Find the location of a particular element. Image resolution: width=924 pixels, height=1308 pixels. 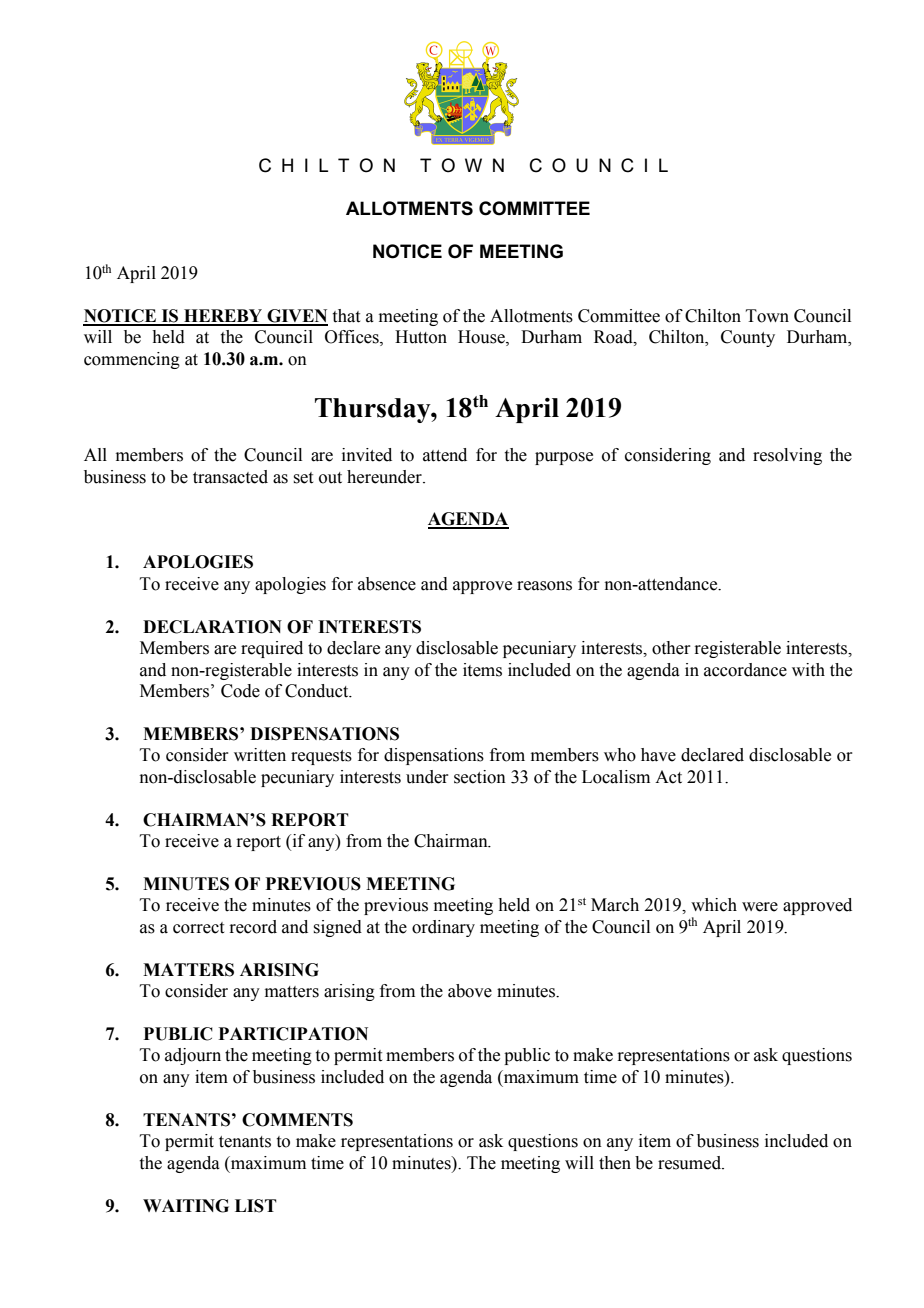

other is located at coordinates (671, 648).
